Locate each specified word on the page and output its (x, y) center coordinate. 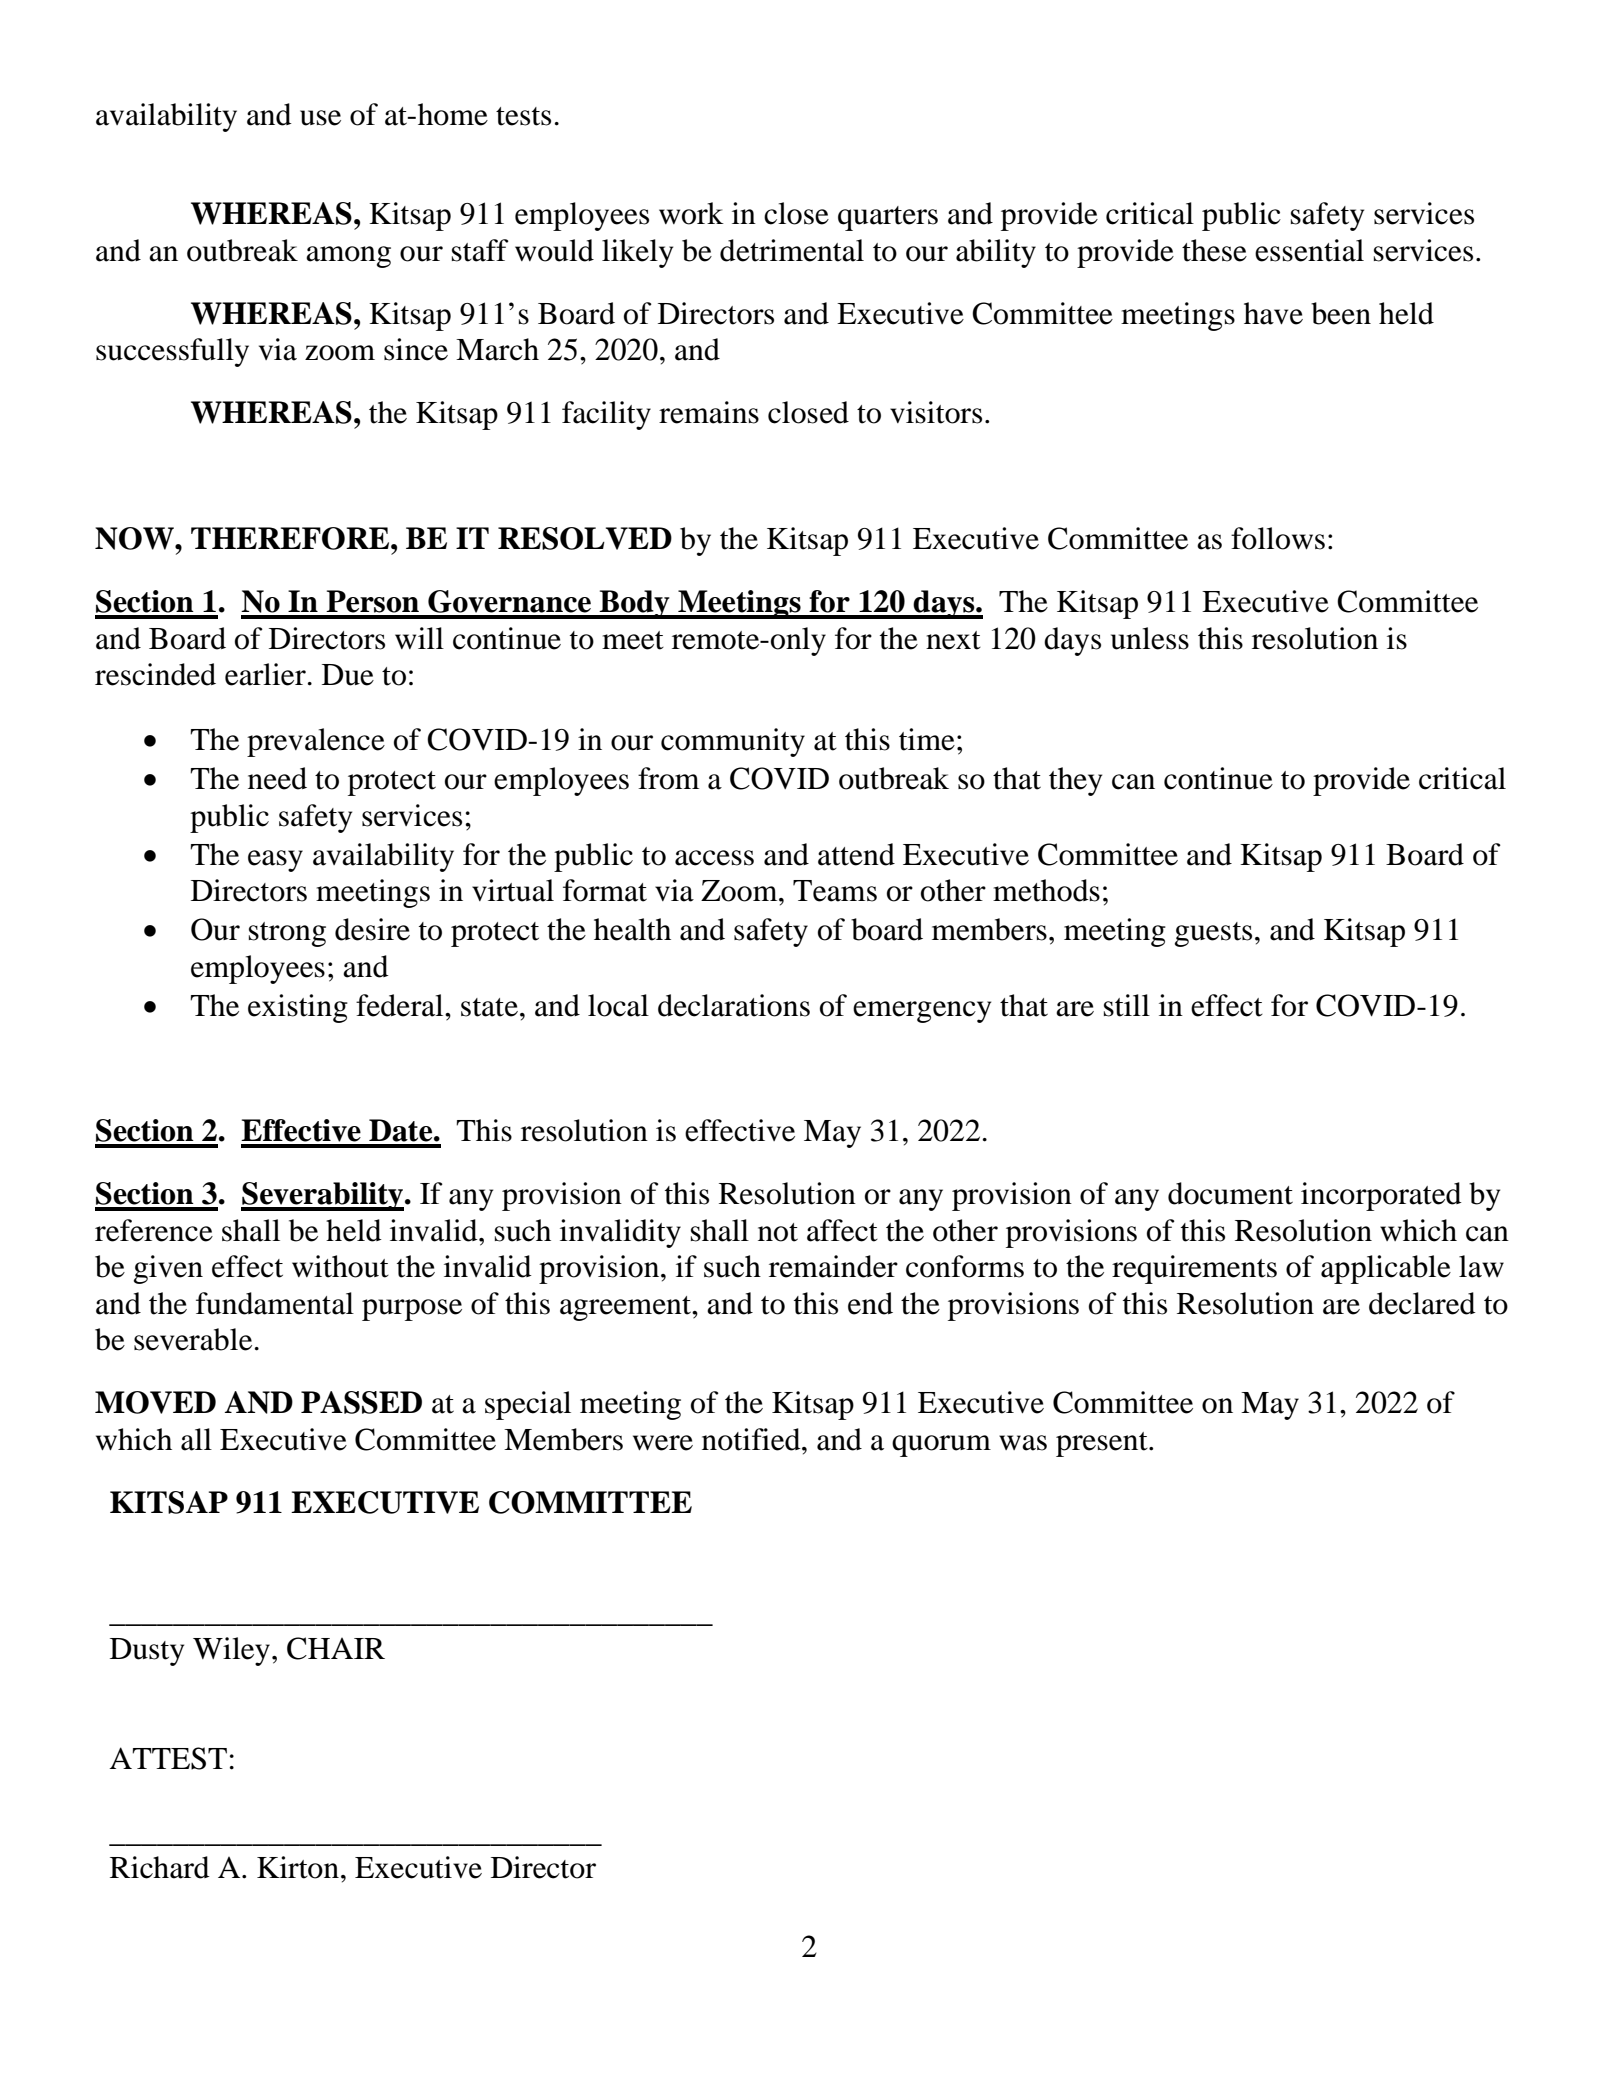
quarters (888, 218)
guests (1213, 934)
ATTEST (168, 1758)
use (320, 118)
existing (298, 1008)
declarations (734, 1005)
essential (1309, 250)
